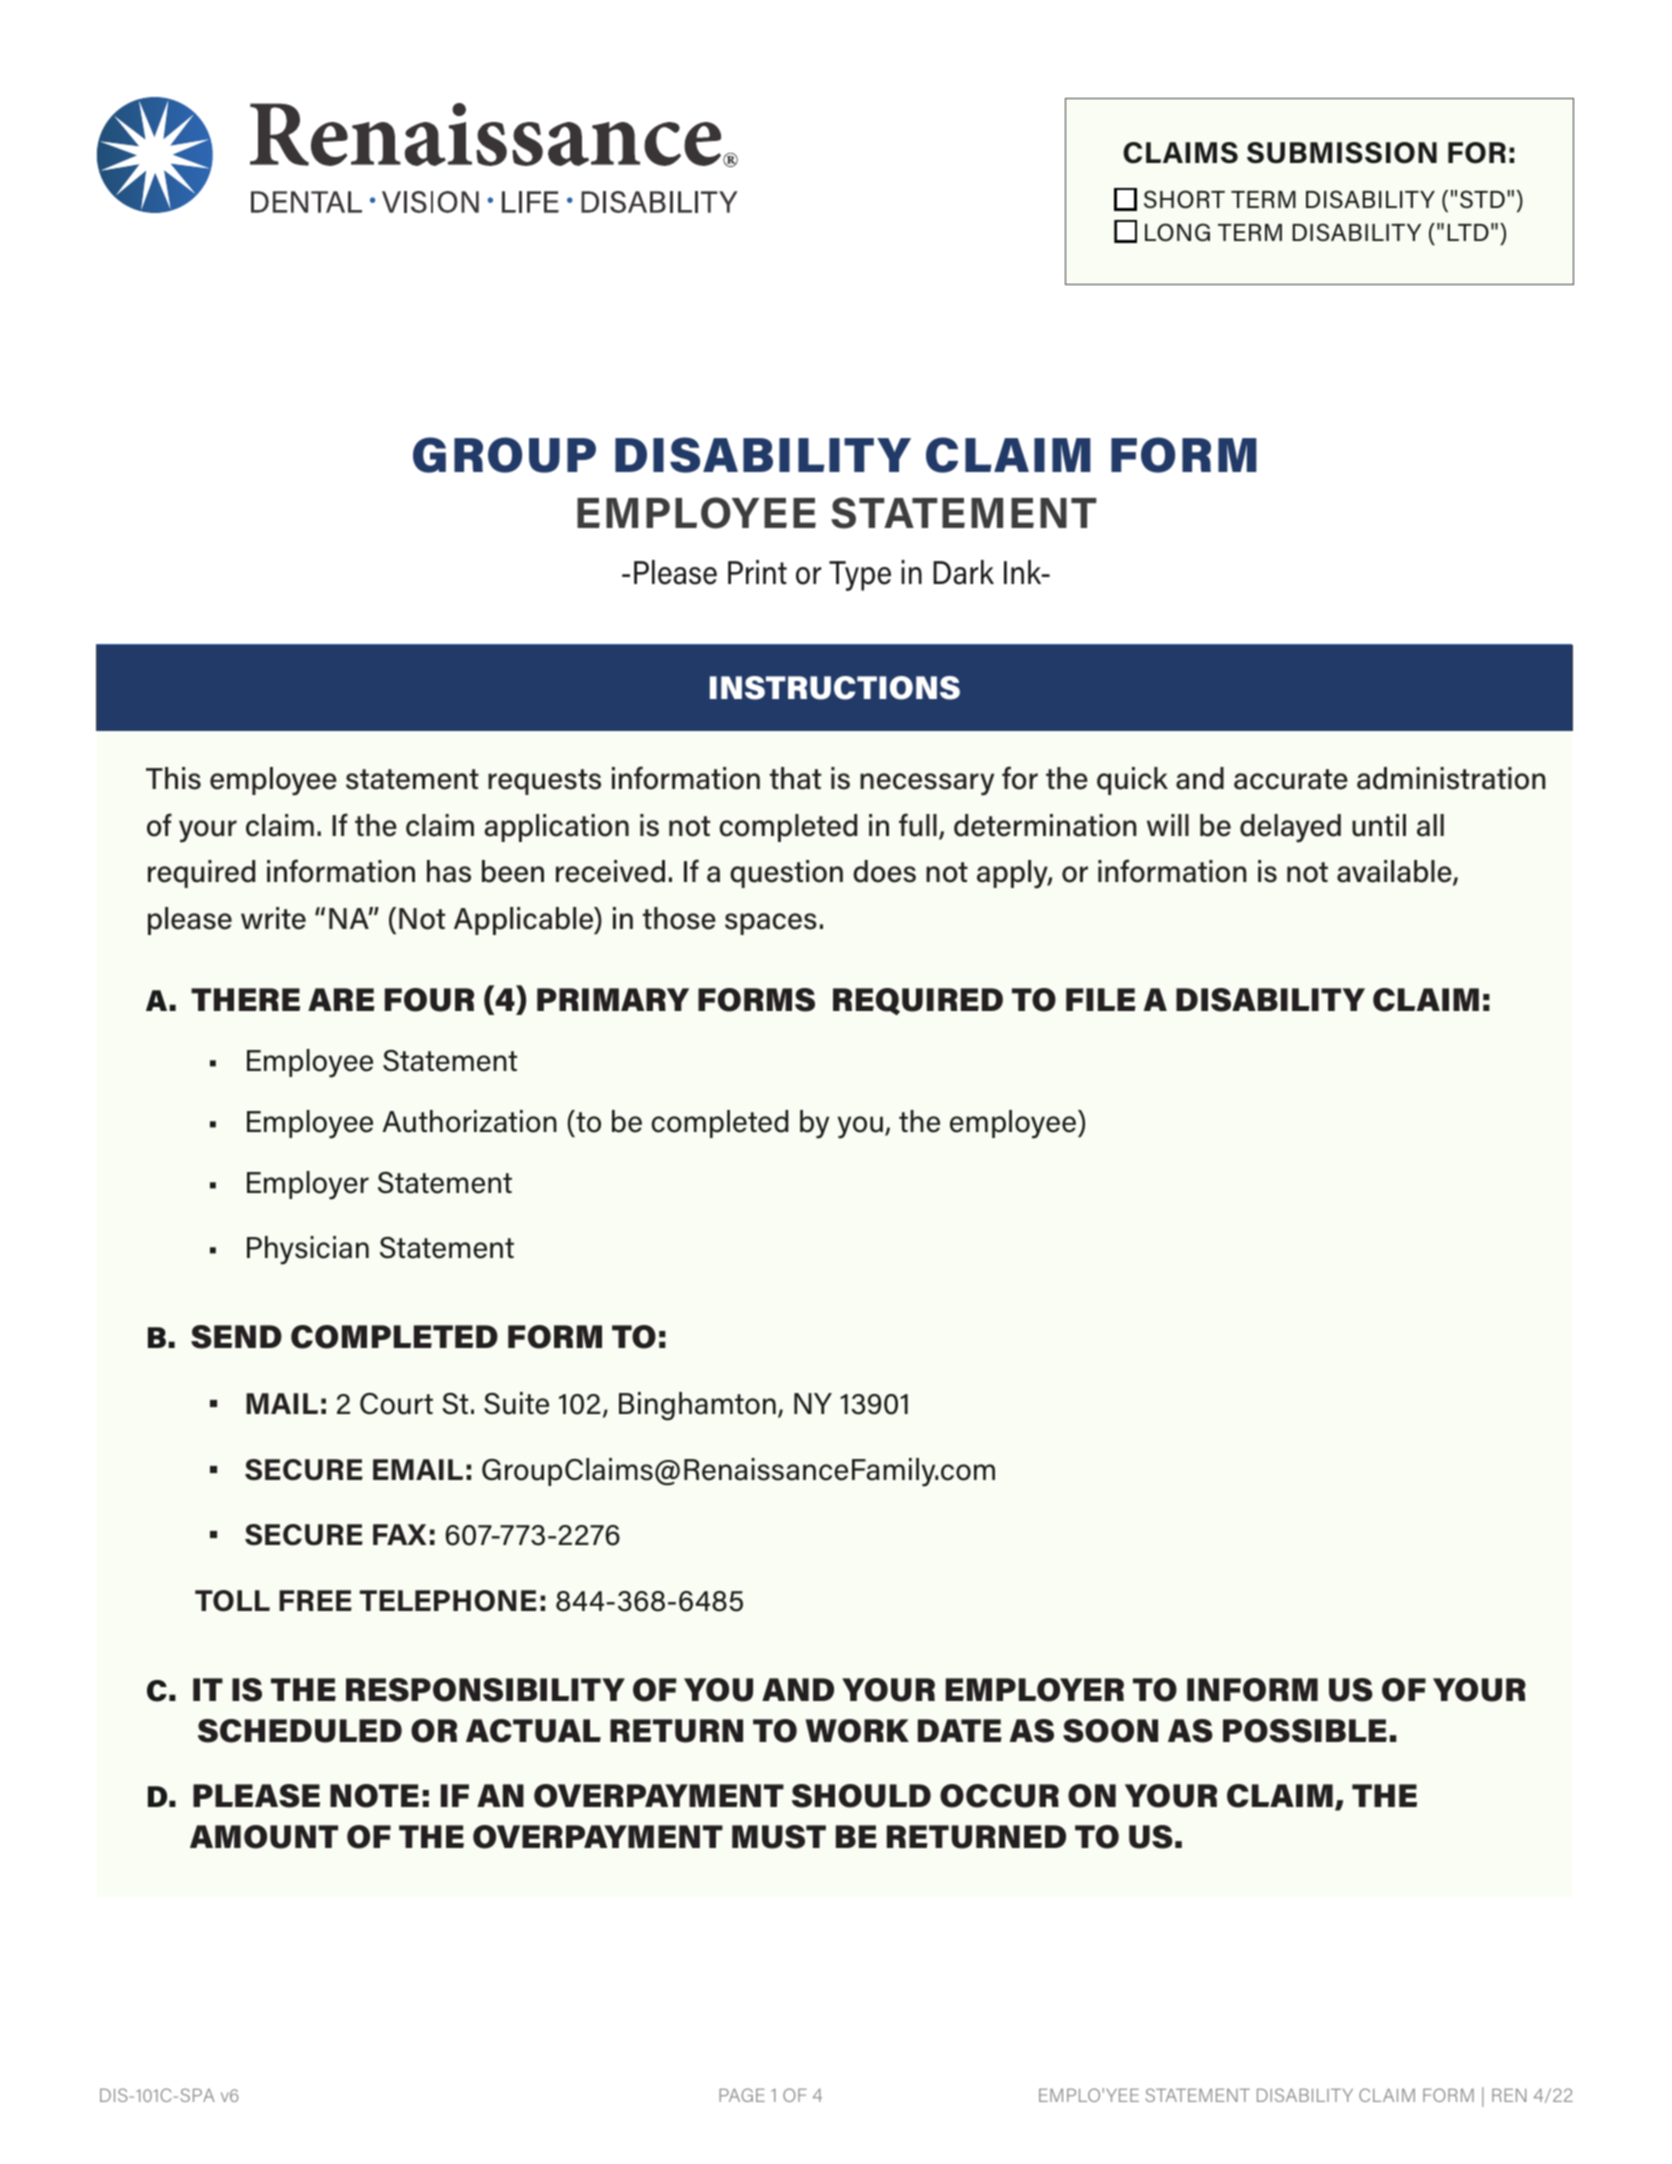 The width and height of the screenshot is (1672, 2164). What do you see at coordinates (742, 2095) in the screenshot?
I see `PAGE` at bounding box center [742, 2095].
